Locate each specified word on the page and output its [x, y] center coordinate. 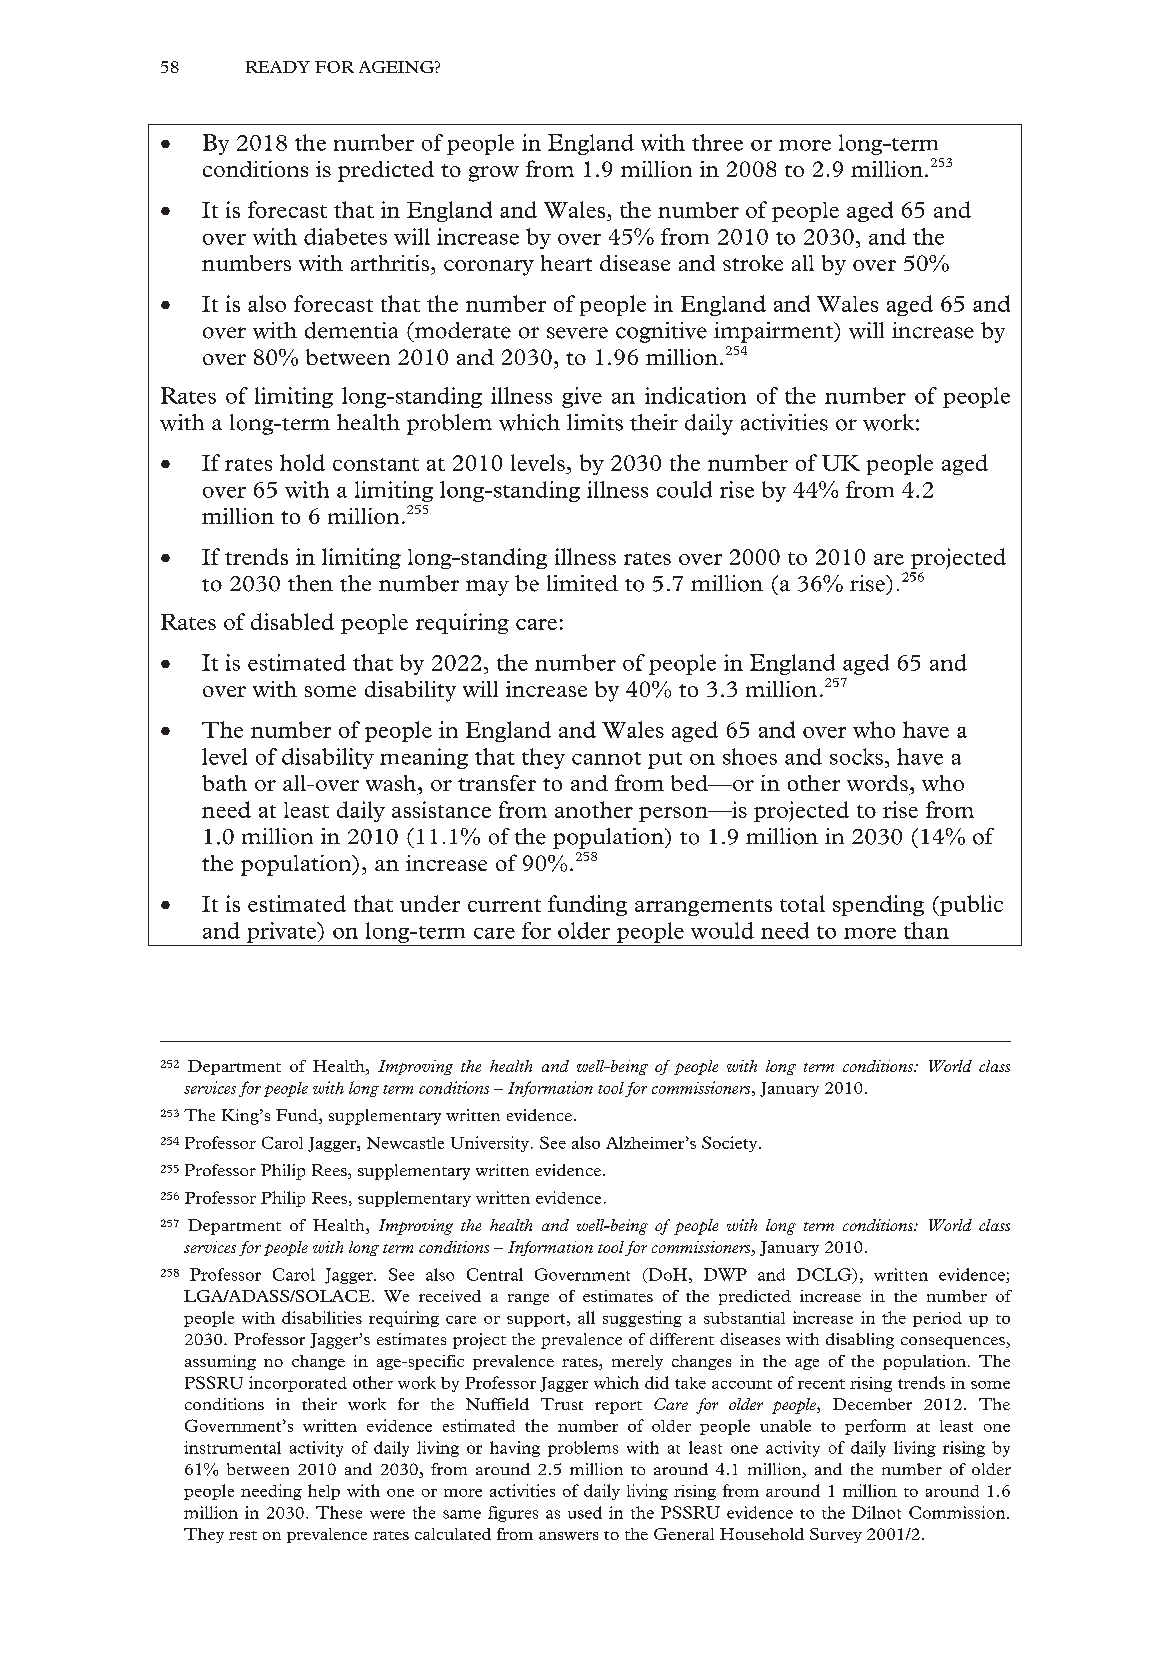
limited [582, 583]
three [717, 142]
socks [856, 756]
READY [278, 67]
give [582, 397]
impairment [774, 332]
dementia [351, 330]
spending [878, 905]
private [282, 932]
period [937, 1319]
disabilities [322, 1317]
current [504, 905]
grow [494, 174]
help [324, 1492]
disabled [292, 621]
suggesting [642, 1319]
